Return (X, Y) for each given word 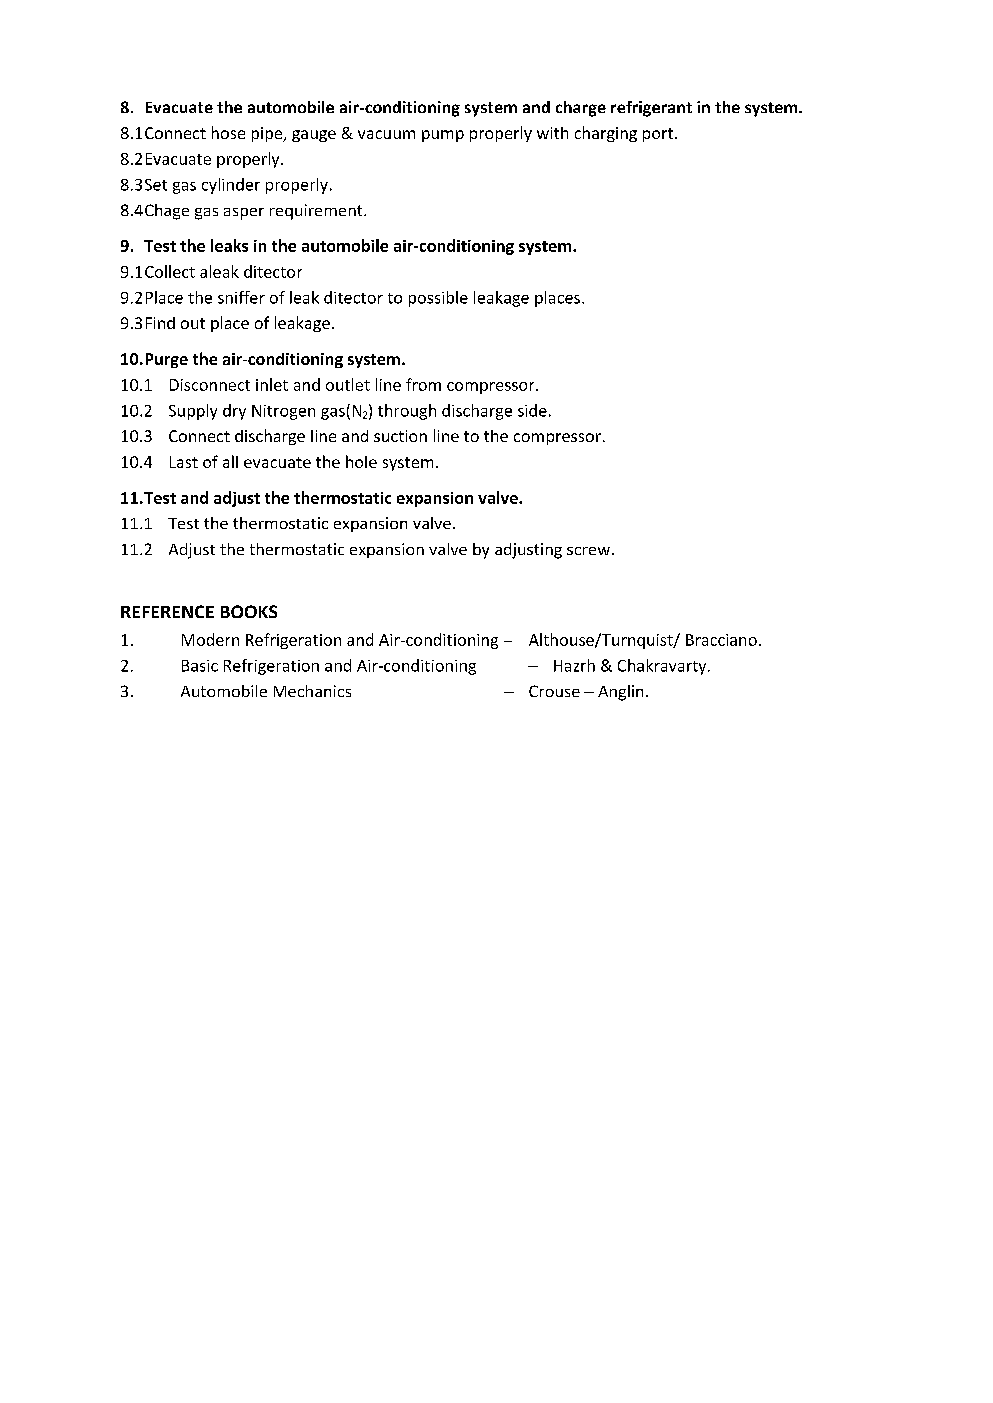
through (407, 412)
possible (438, 299)
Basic (200, 666)
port (658, 135)
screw (588, 551)
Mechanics (312, 691)
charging (606, 134)
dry (234, 412)
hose (228, 132)
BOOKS (249, 611)
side (532, 410)
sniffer (241, 297)
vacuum (386, 134)
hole (361, 461)
